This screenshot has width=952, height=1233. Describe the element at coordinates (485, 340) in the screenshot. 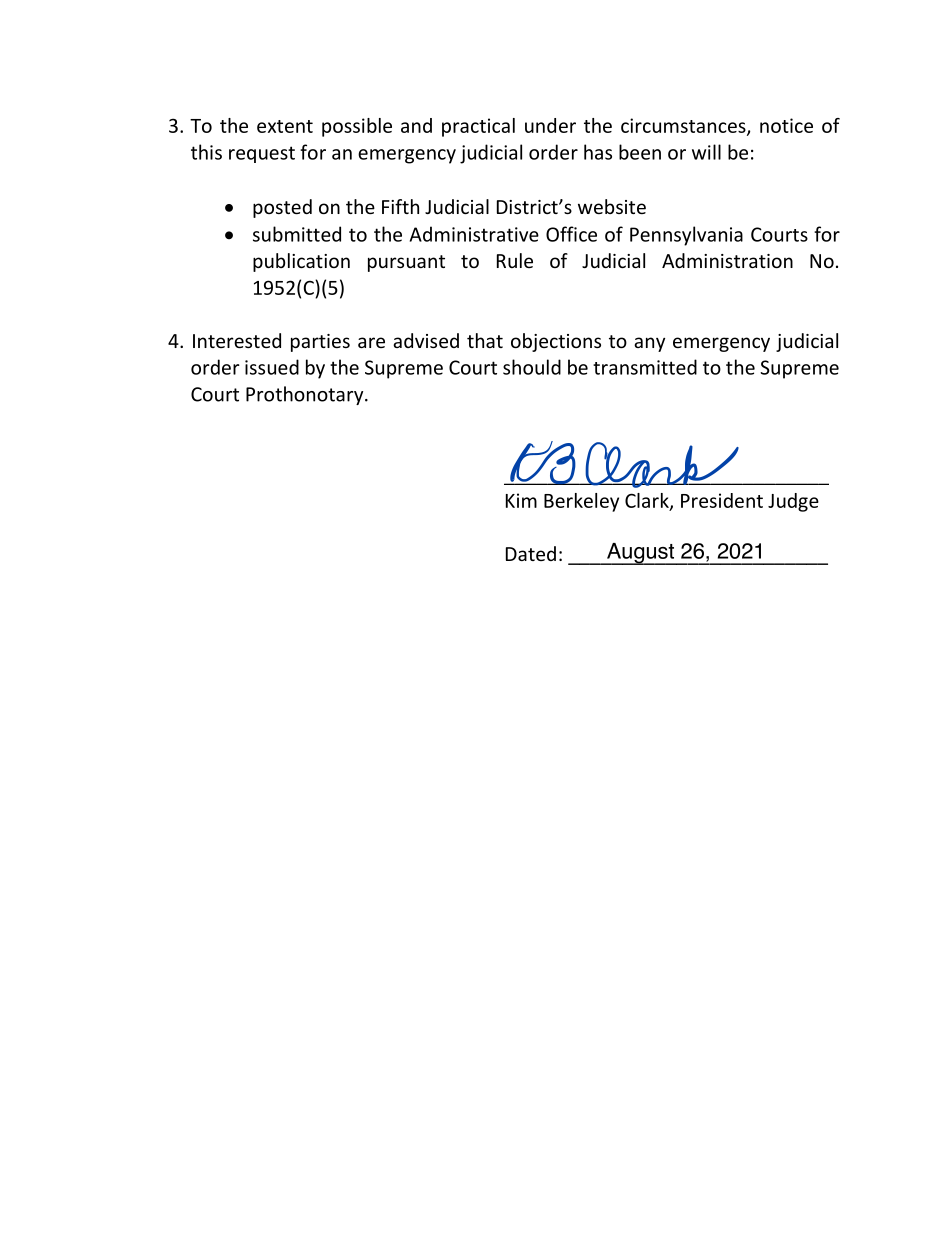

I see `that` at that location.
